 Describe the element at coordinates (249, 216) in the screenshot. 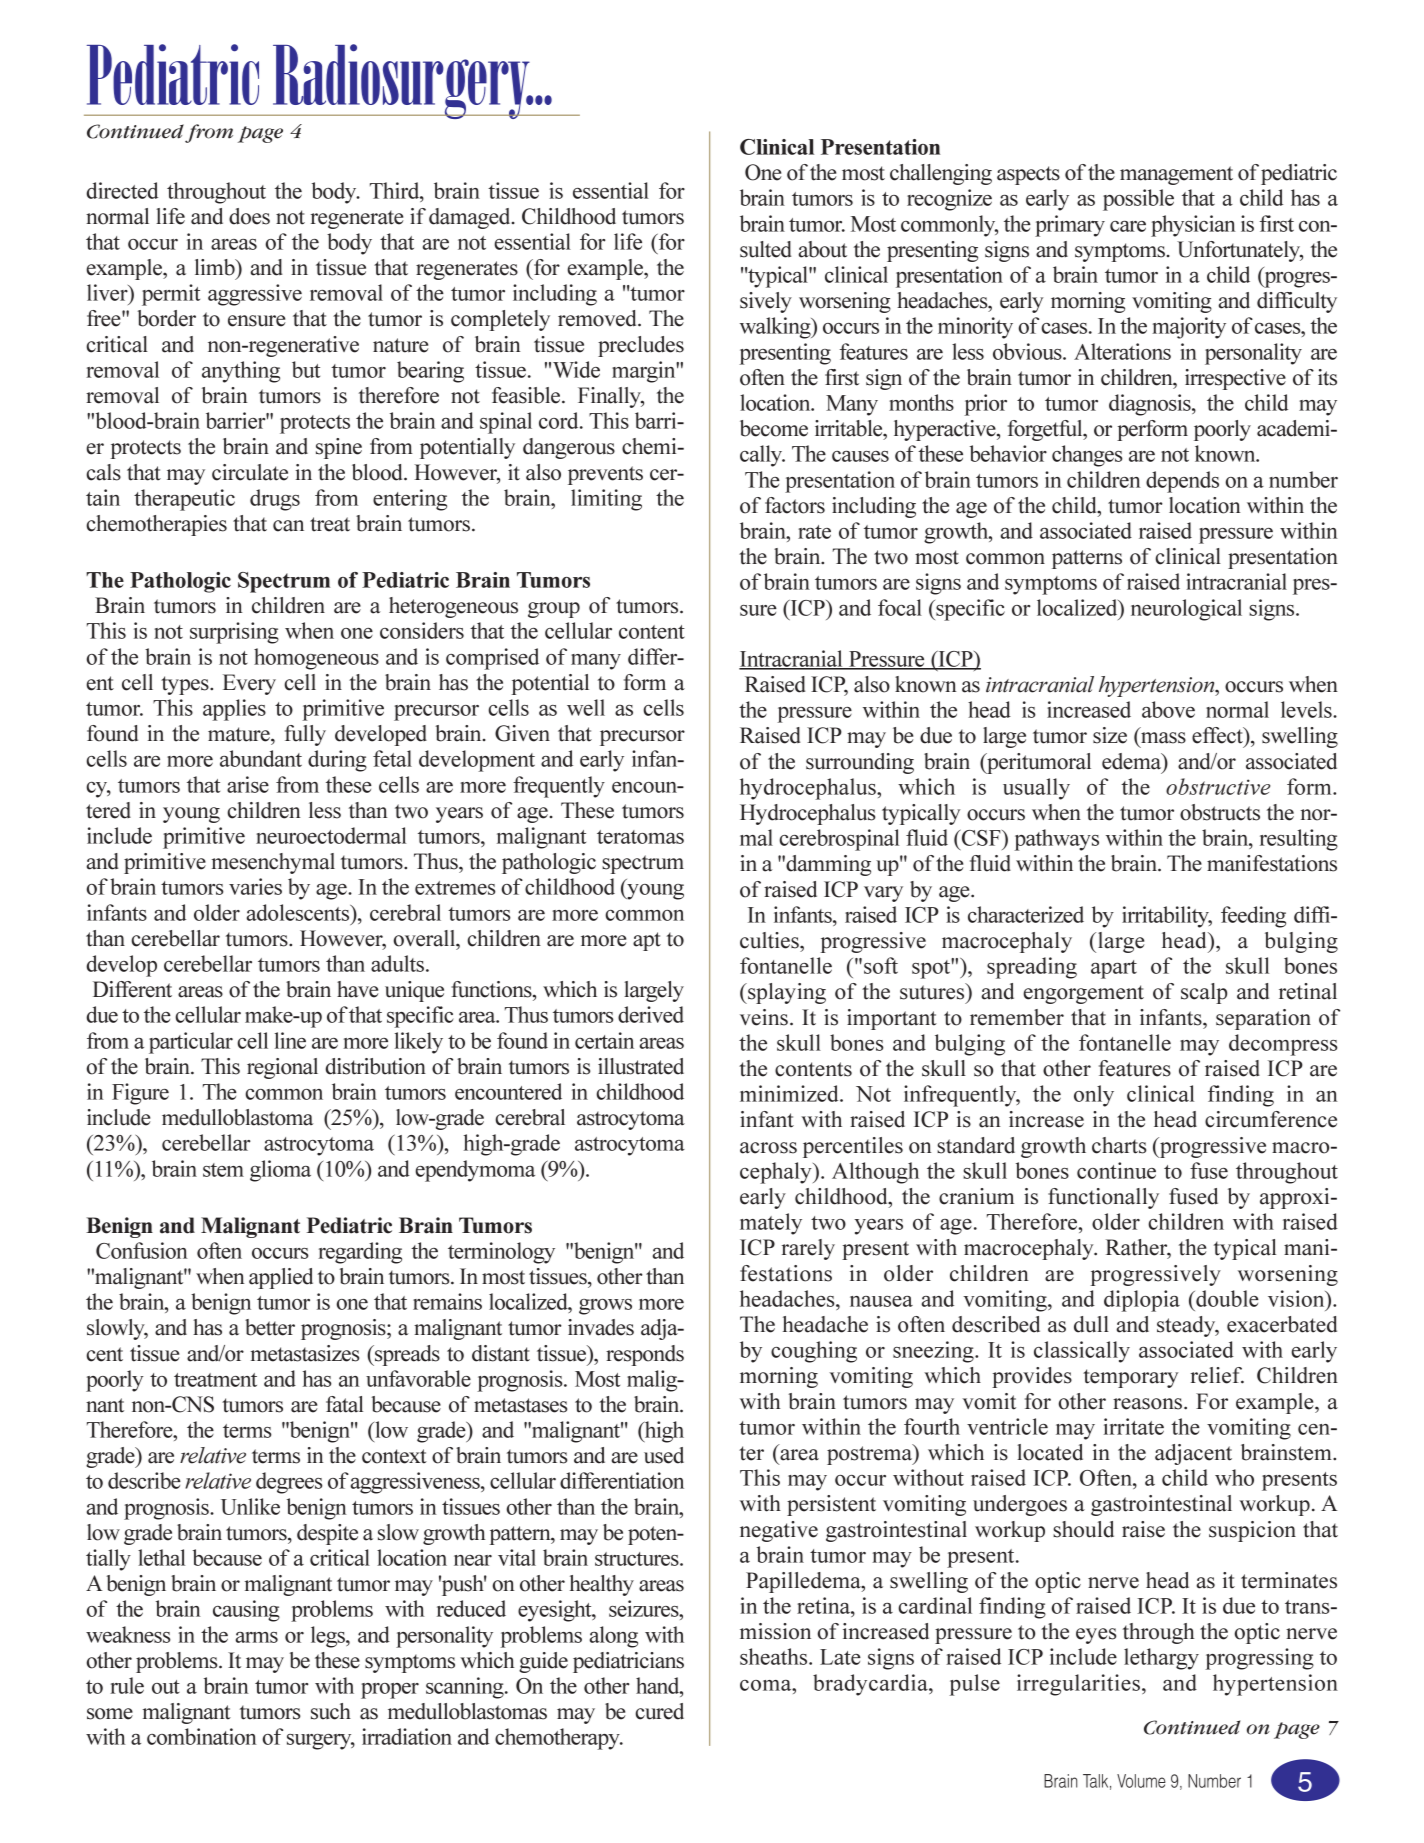

I see `does` at that location.
